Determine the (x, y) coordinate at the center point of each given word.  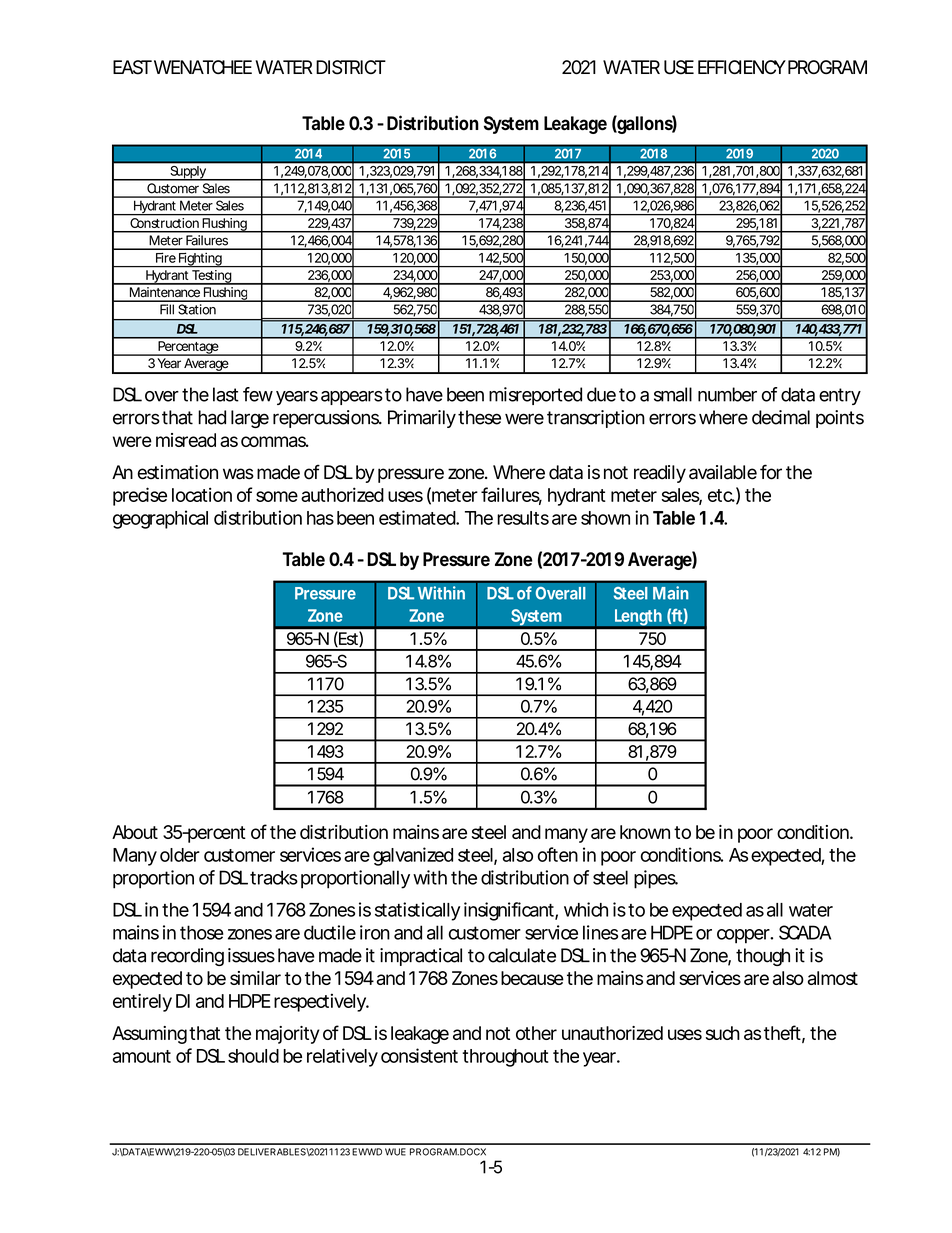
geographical (160, 519)
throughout (505, 1058)
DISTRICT (351, 67)
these (479, 417)
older (180, 855)
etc (721, 495)
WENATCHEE (201, 67)
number (727, 394)
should (253, 1056)
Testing (212, 277)
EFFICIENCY (742, 67)
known (645, 832)
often (558, 854)
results (523, 518)
